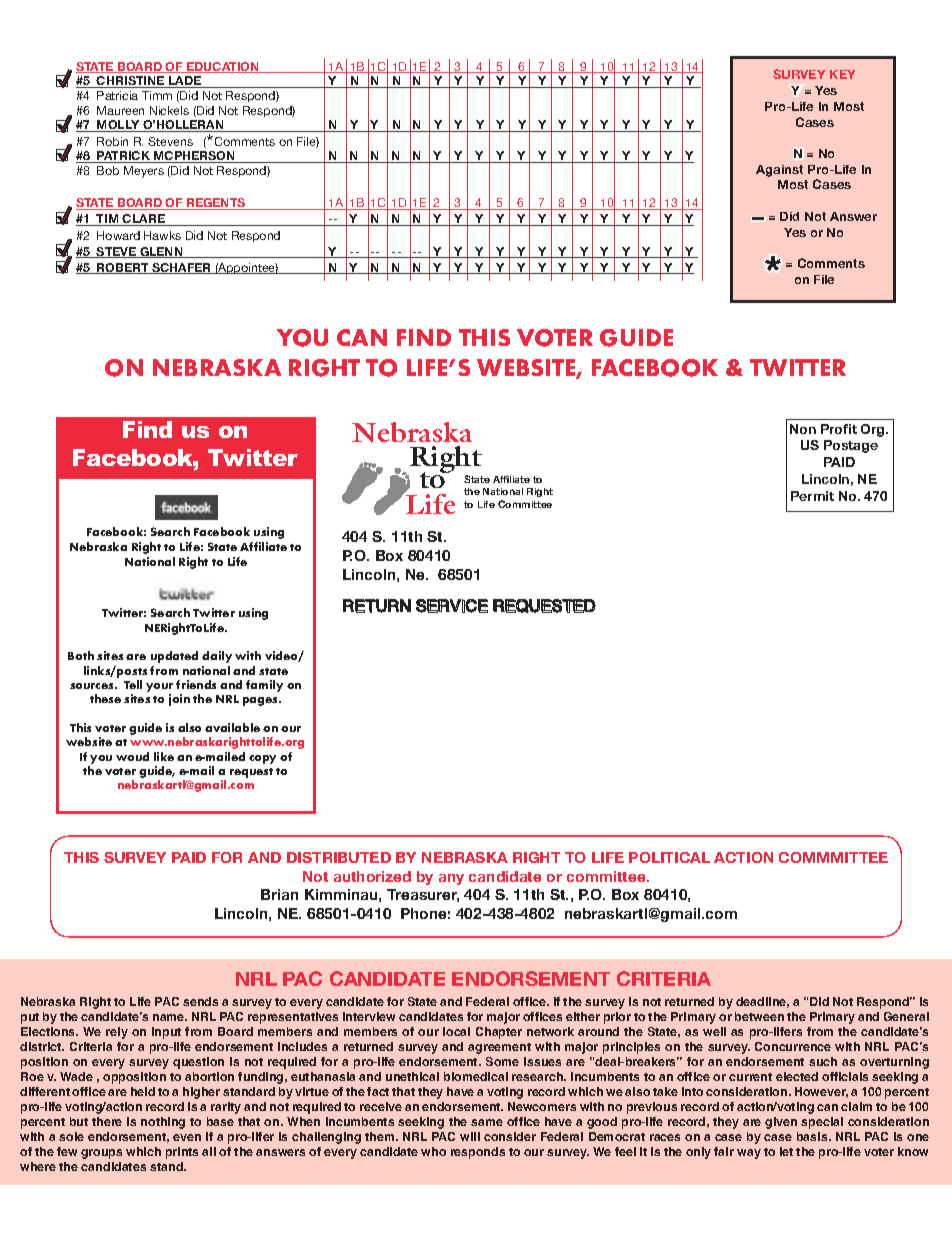 This screenshot has height=1233, width=952. I want to click on EDUCATION, so click(223, 67).
